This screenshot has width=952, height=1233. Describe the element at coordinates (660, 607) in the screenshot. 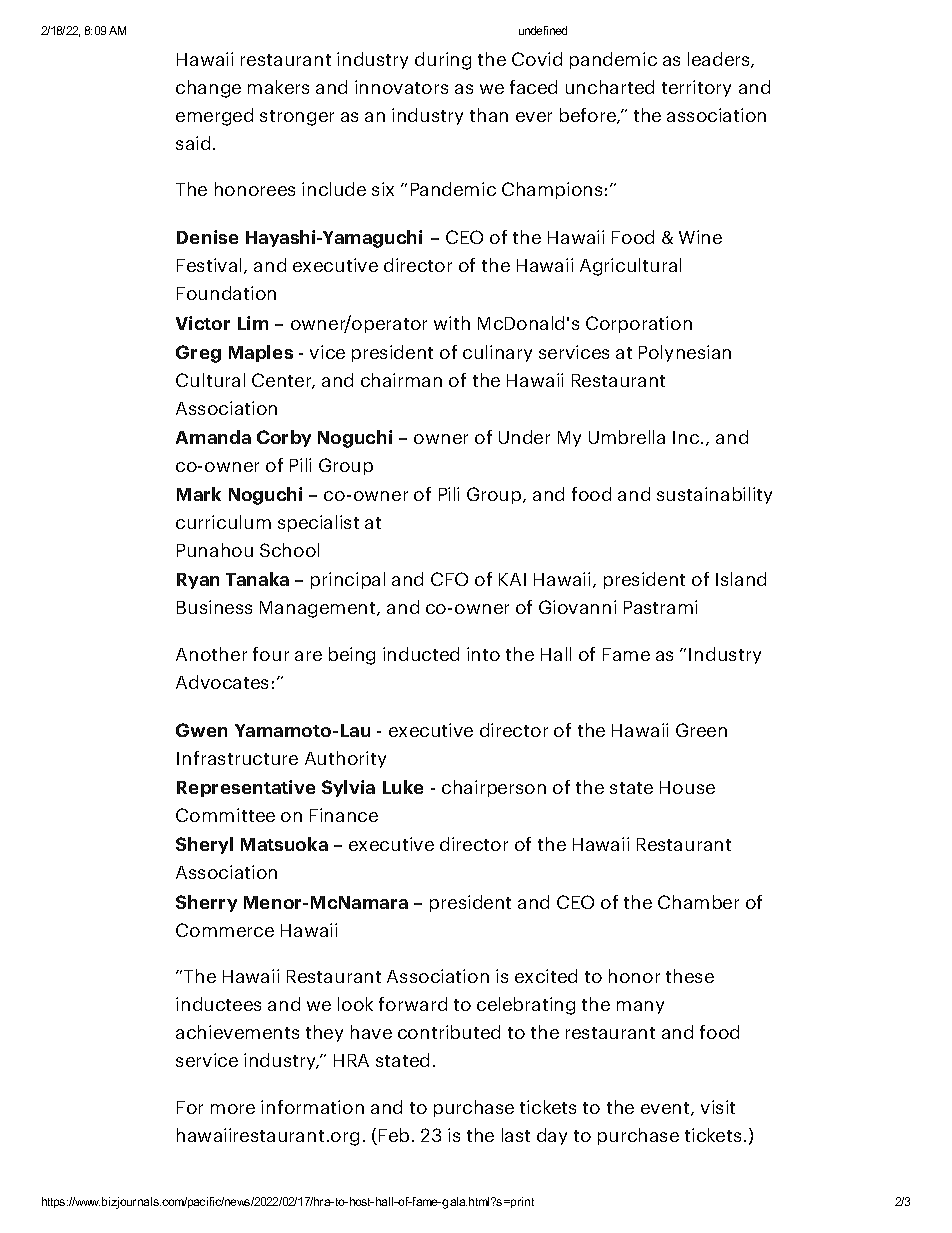

I see `Pastrami` at that location.
